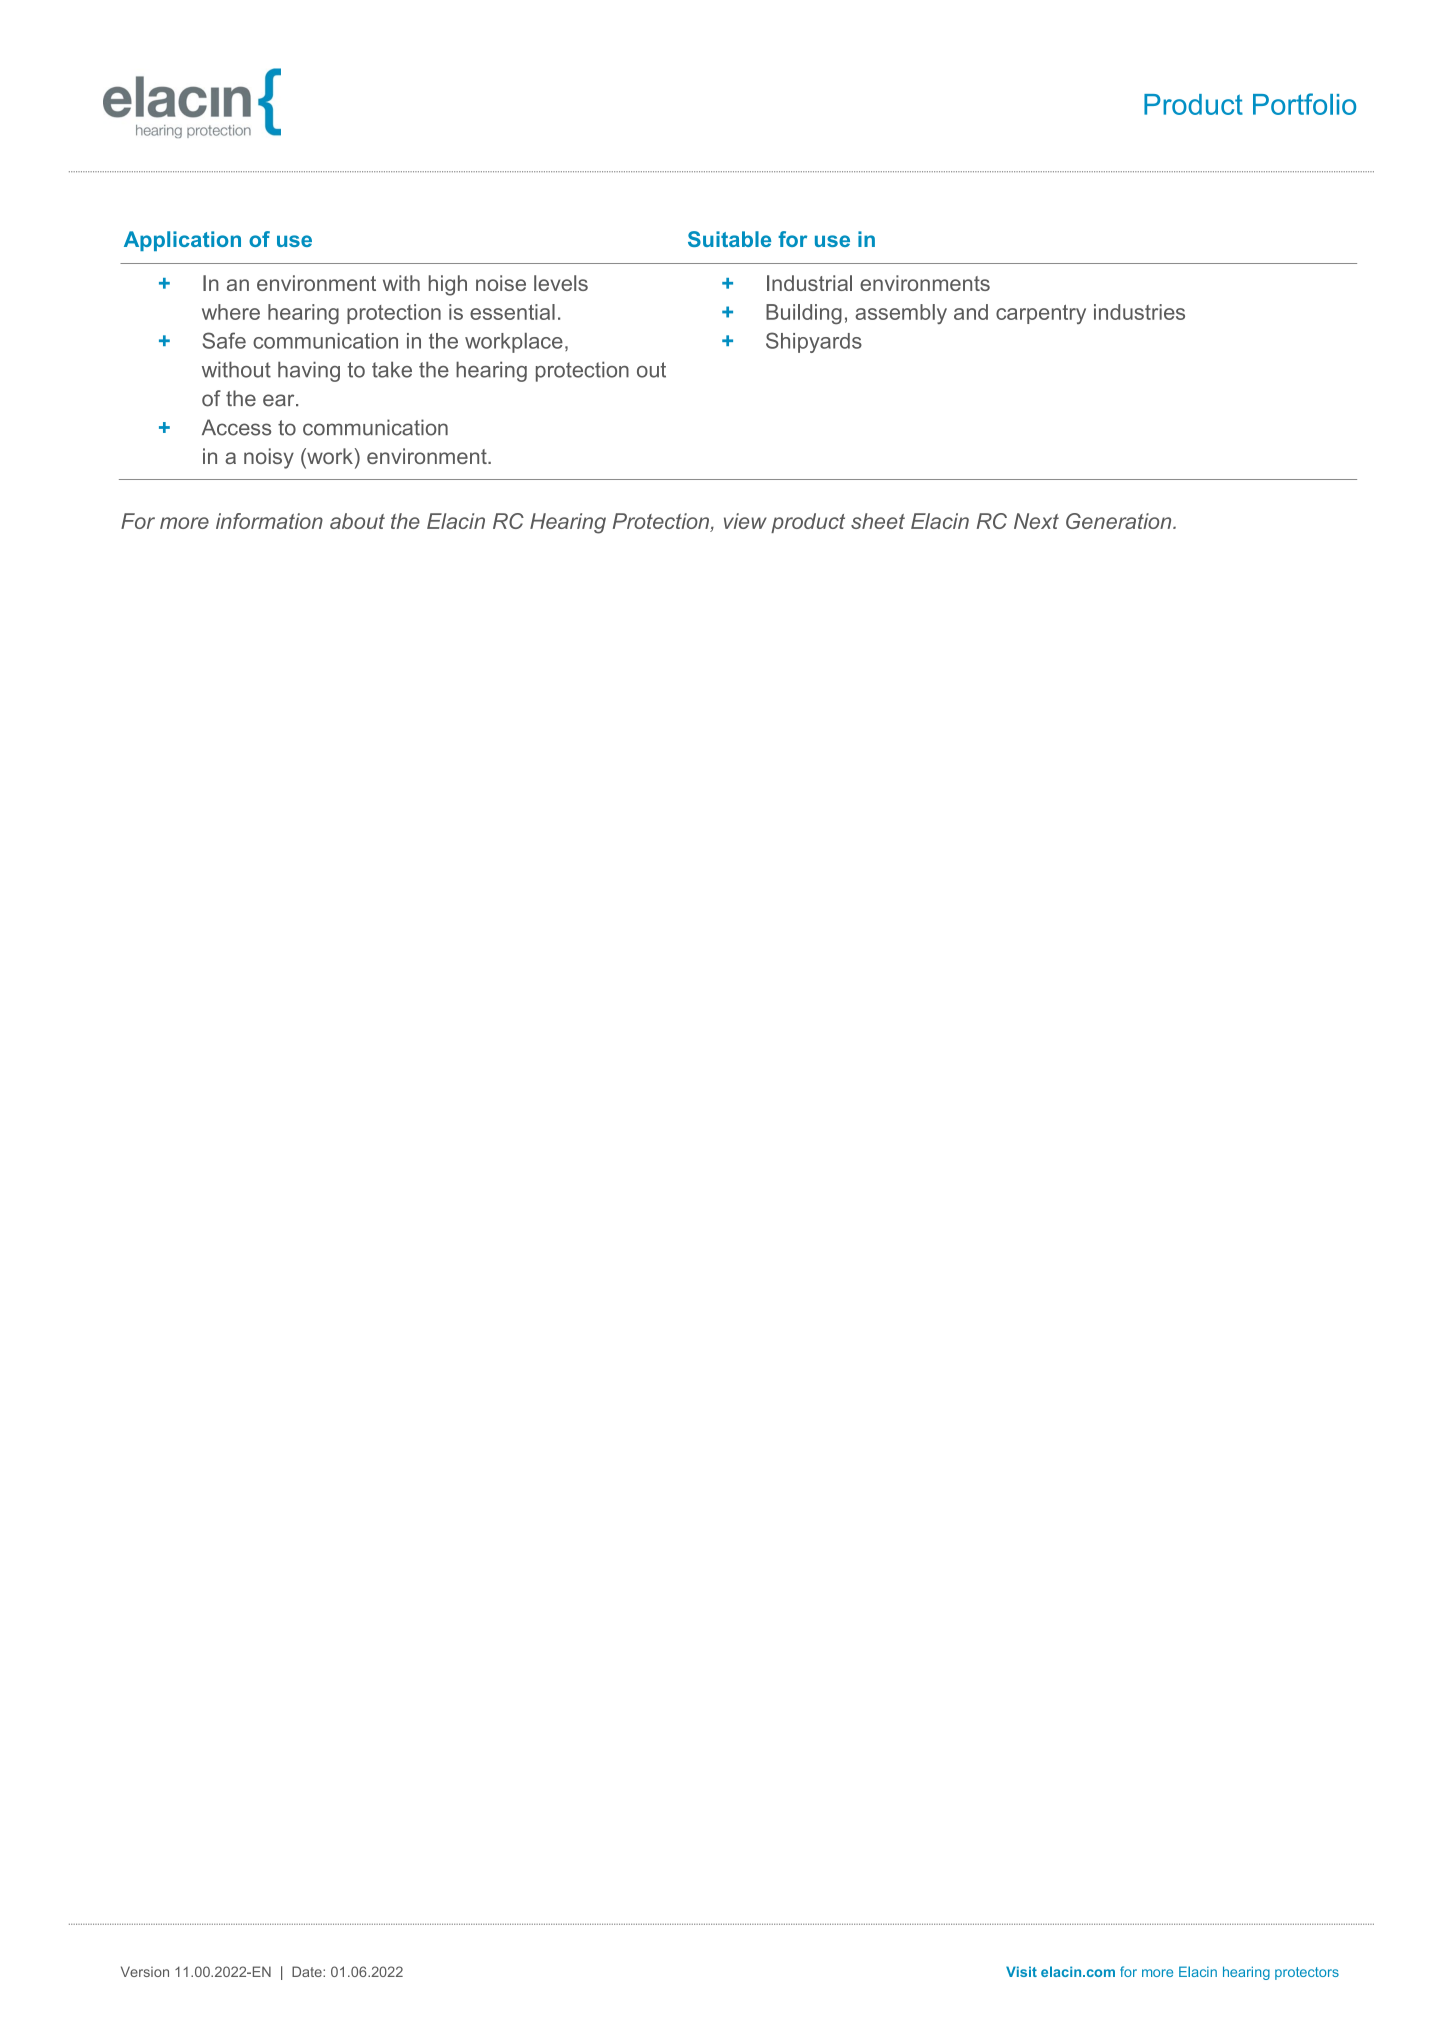 The width and height of the screenshot is (1443, 2041). Describe the element at coordinates (1120, 521) in the screenshot. I see `Generation` at that location.
